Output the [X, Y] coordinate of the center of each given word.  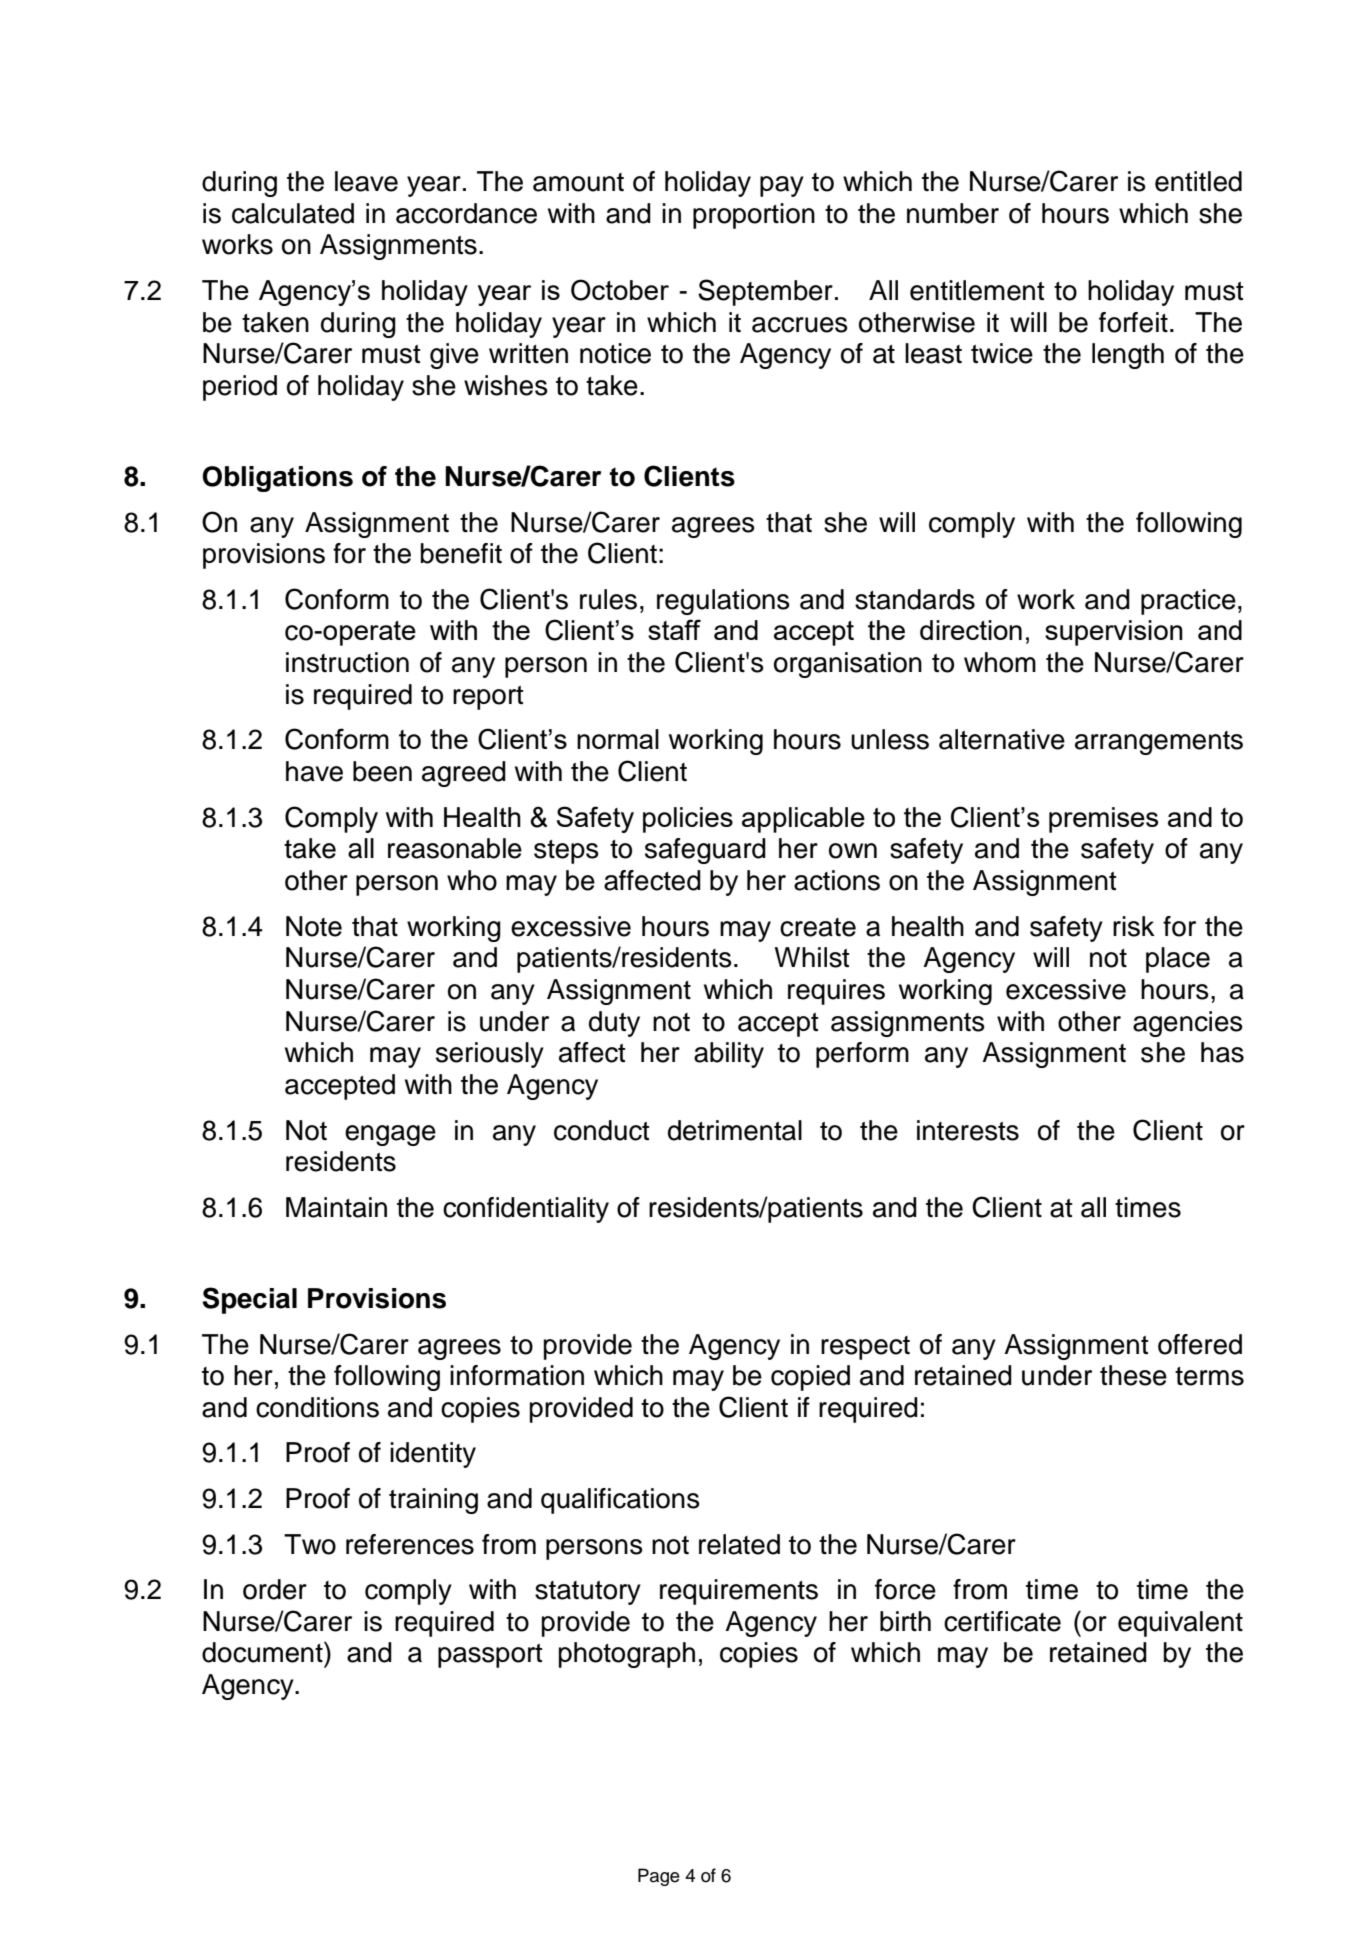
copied [810, 1378]
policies [688, 820]
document [263, 1652]
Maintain [336, 1207]
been [382, 771]
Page [659, 1877]
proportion [754, 216]
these [1133, 1375]
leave [366, 181]
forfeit [1133, 322]
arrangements [1159, 743]
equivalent [1180, 1624]
